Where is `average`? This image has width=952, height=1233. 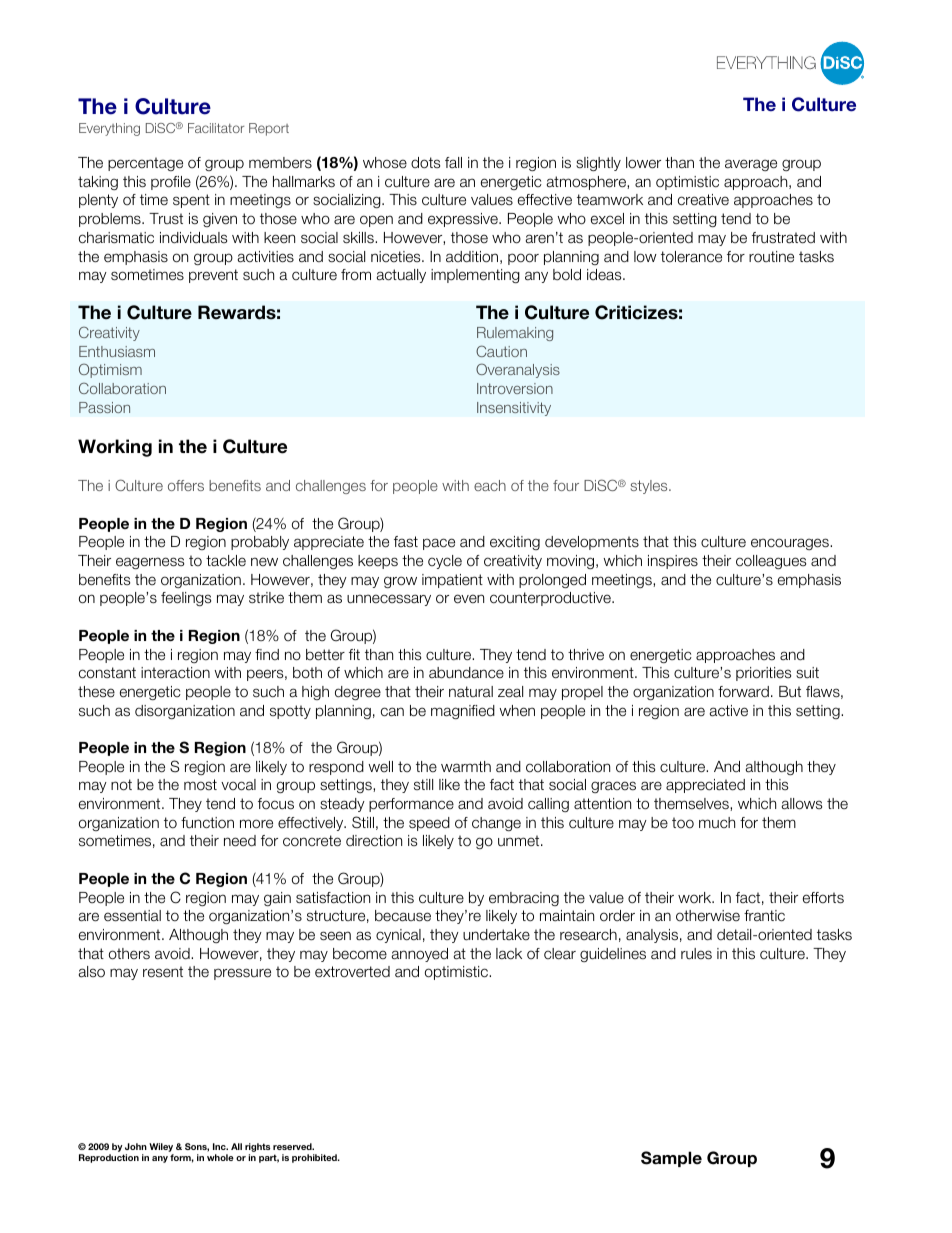
average is located at coordinates (751, 165).
